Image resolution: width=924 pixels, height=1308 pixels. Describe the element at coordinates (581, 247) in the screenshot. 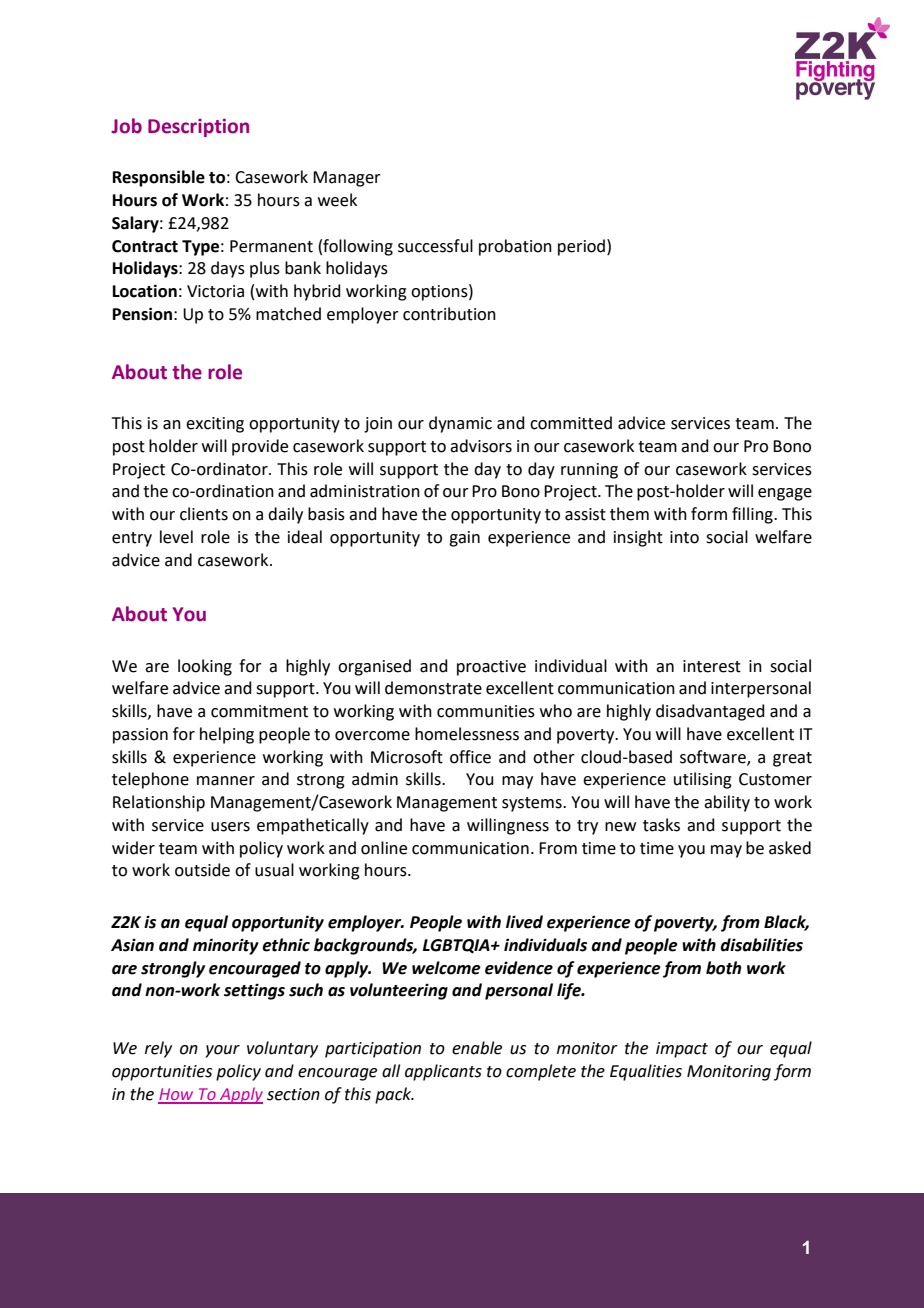

I see `period` at that location.
